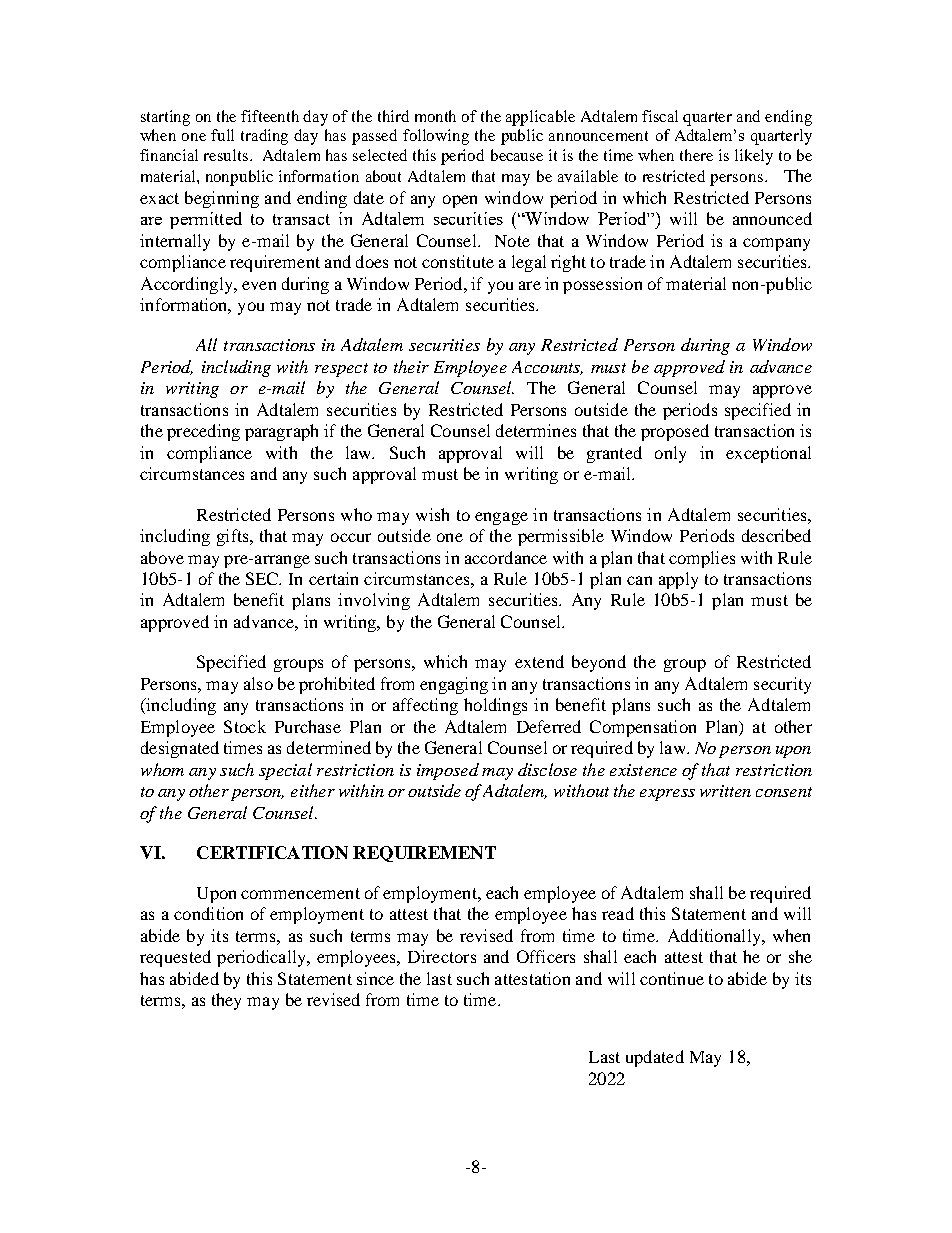 This document has width=952, height=1233. What do you see at coordinates (226, 1001) in the document?
I see `they` at bounding box center [226, 1001].
